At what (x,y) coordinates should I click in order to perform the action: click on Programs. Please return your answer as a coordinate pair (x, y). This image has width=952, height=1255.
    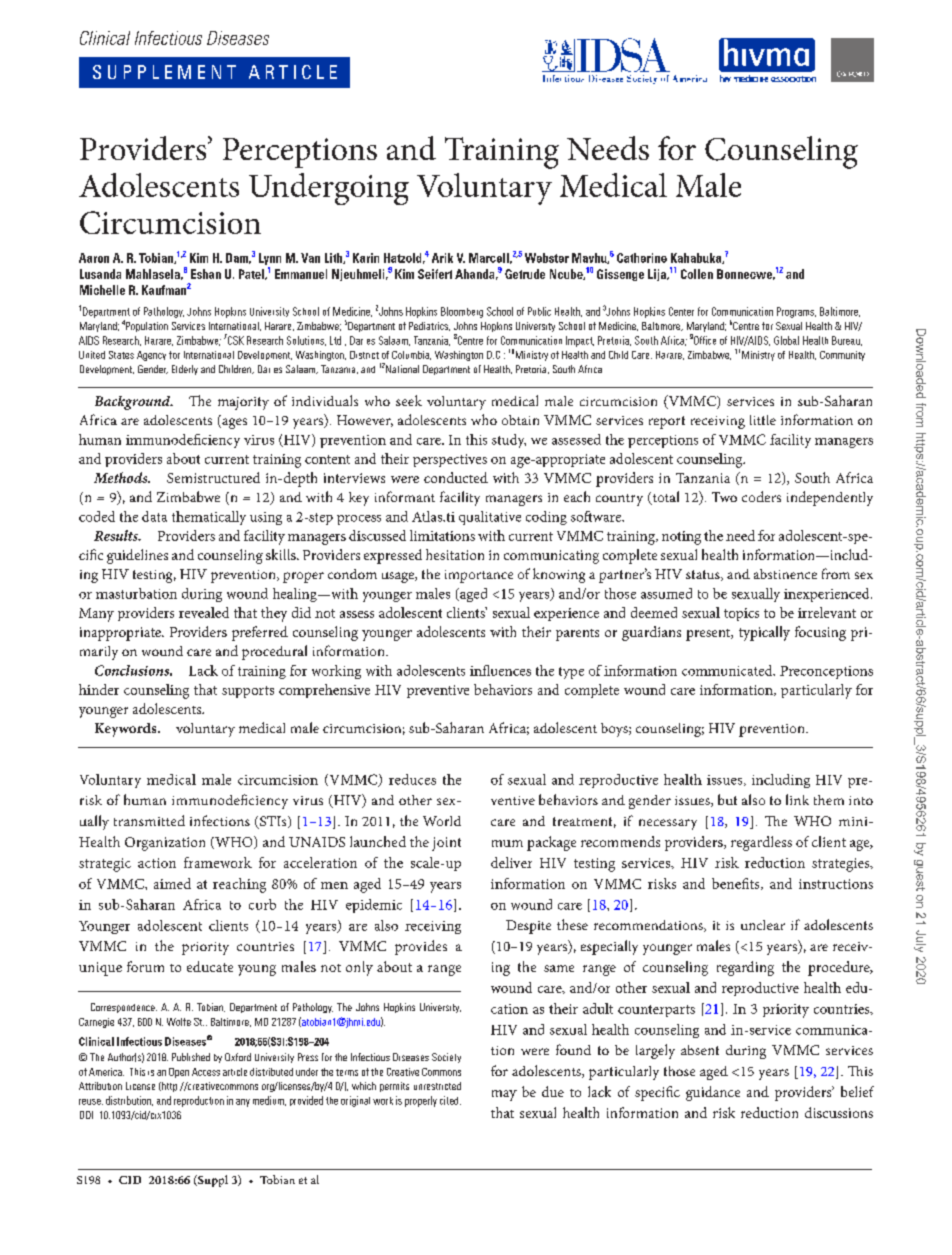
    Looking at the image, I should click on (796, 312).
